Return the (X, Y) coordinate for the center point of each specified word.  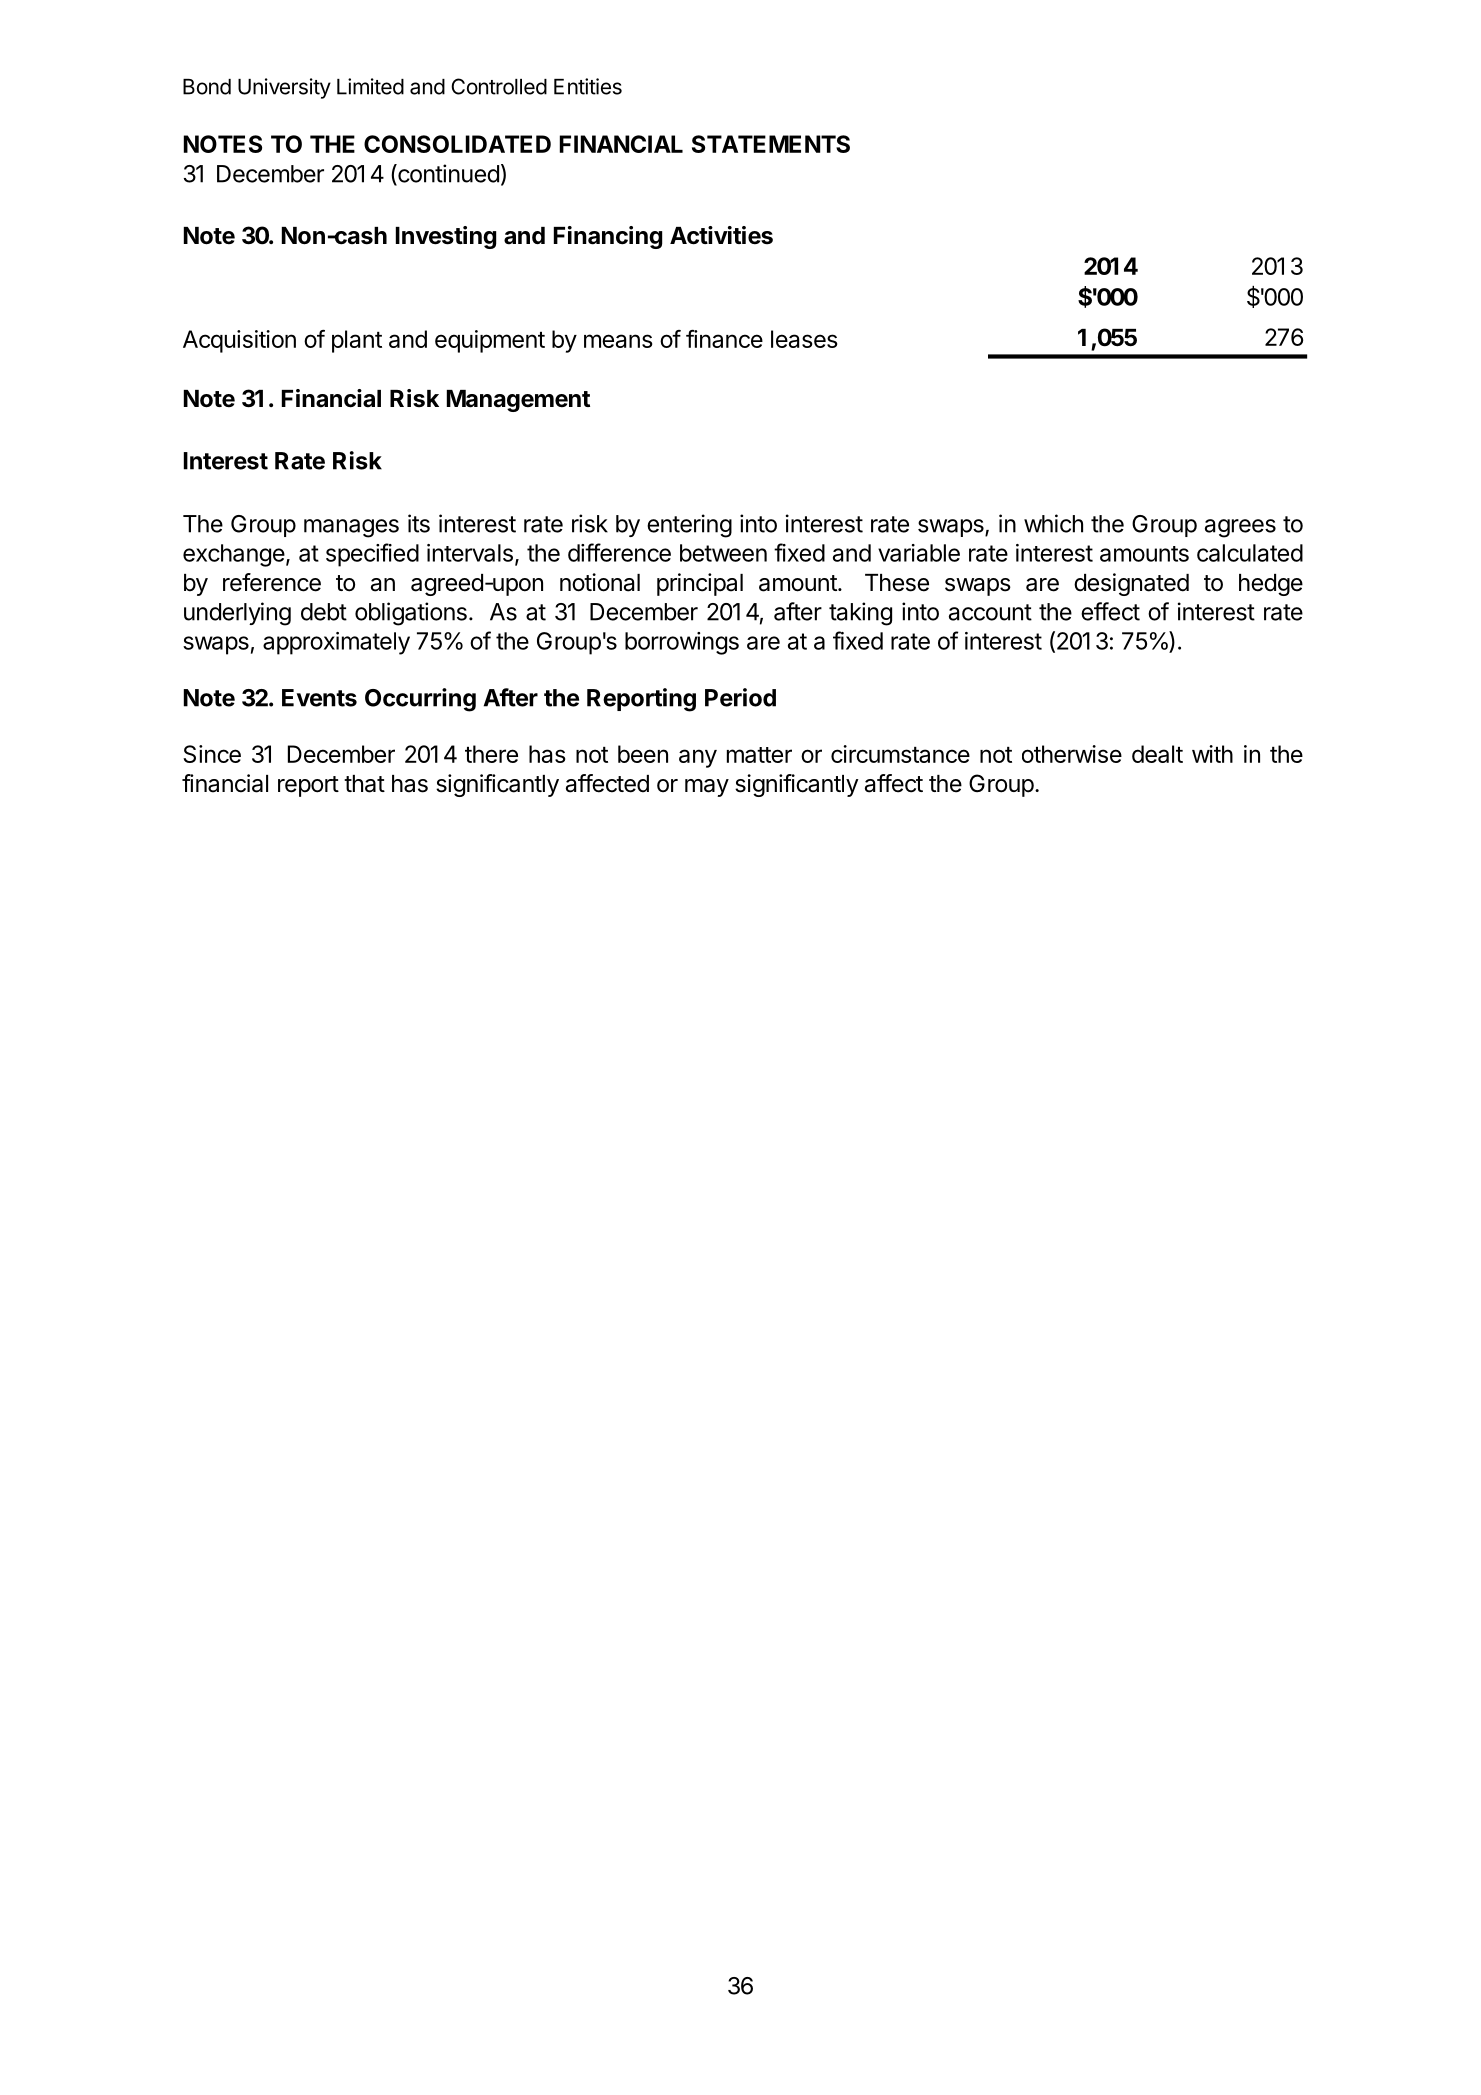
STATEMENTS (771, 144)
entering (689, 526)
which (1053, 523)
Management (518, 401)
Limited (370, 86)
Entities (588, 86)
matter (759, 755)
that (364, 784)
